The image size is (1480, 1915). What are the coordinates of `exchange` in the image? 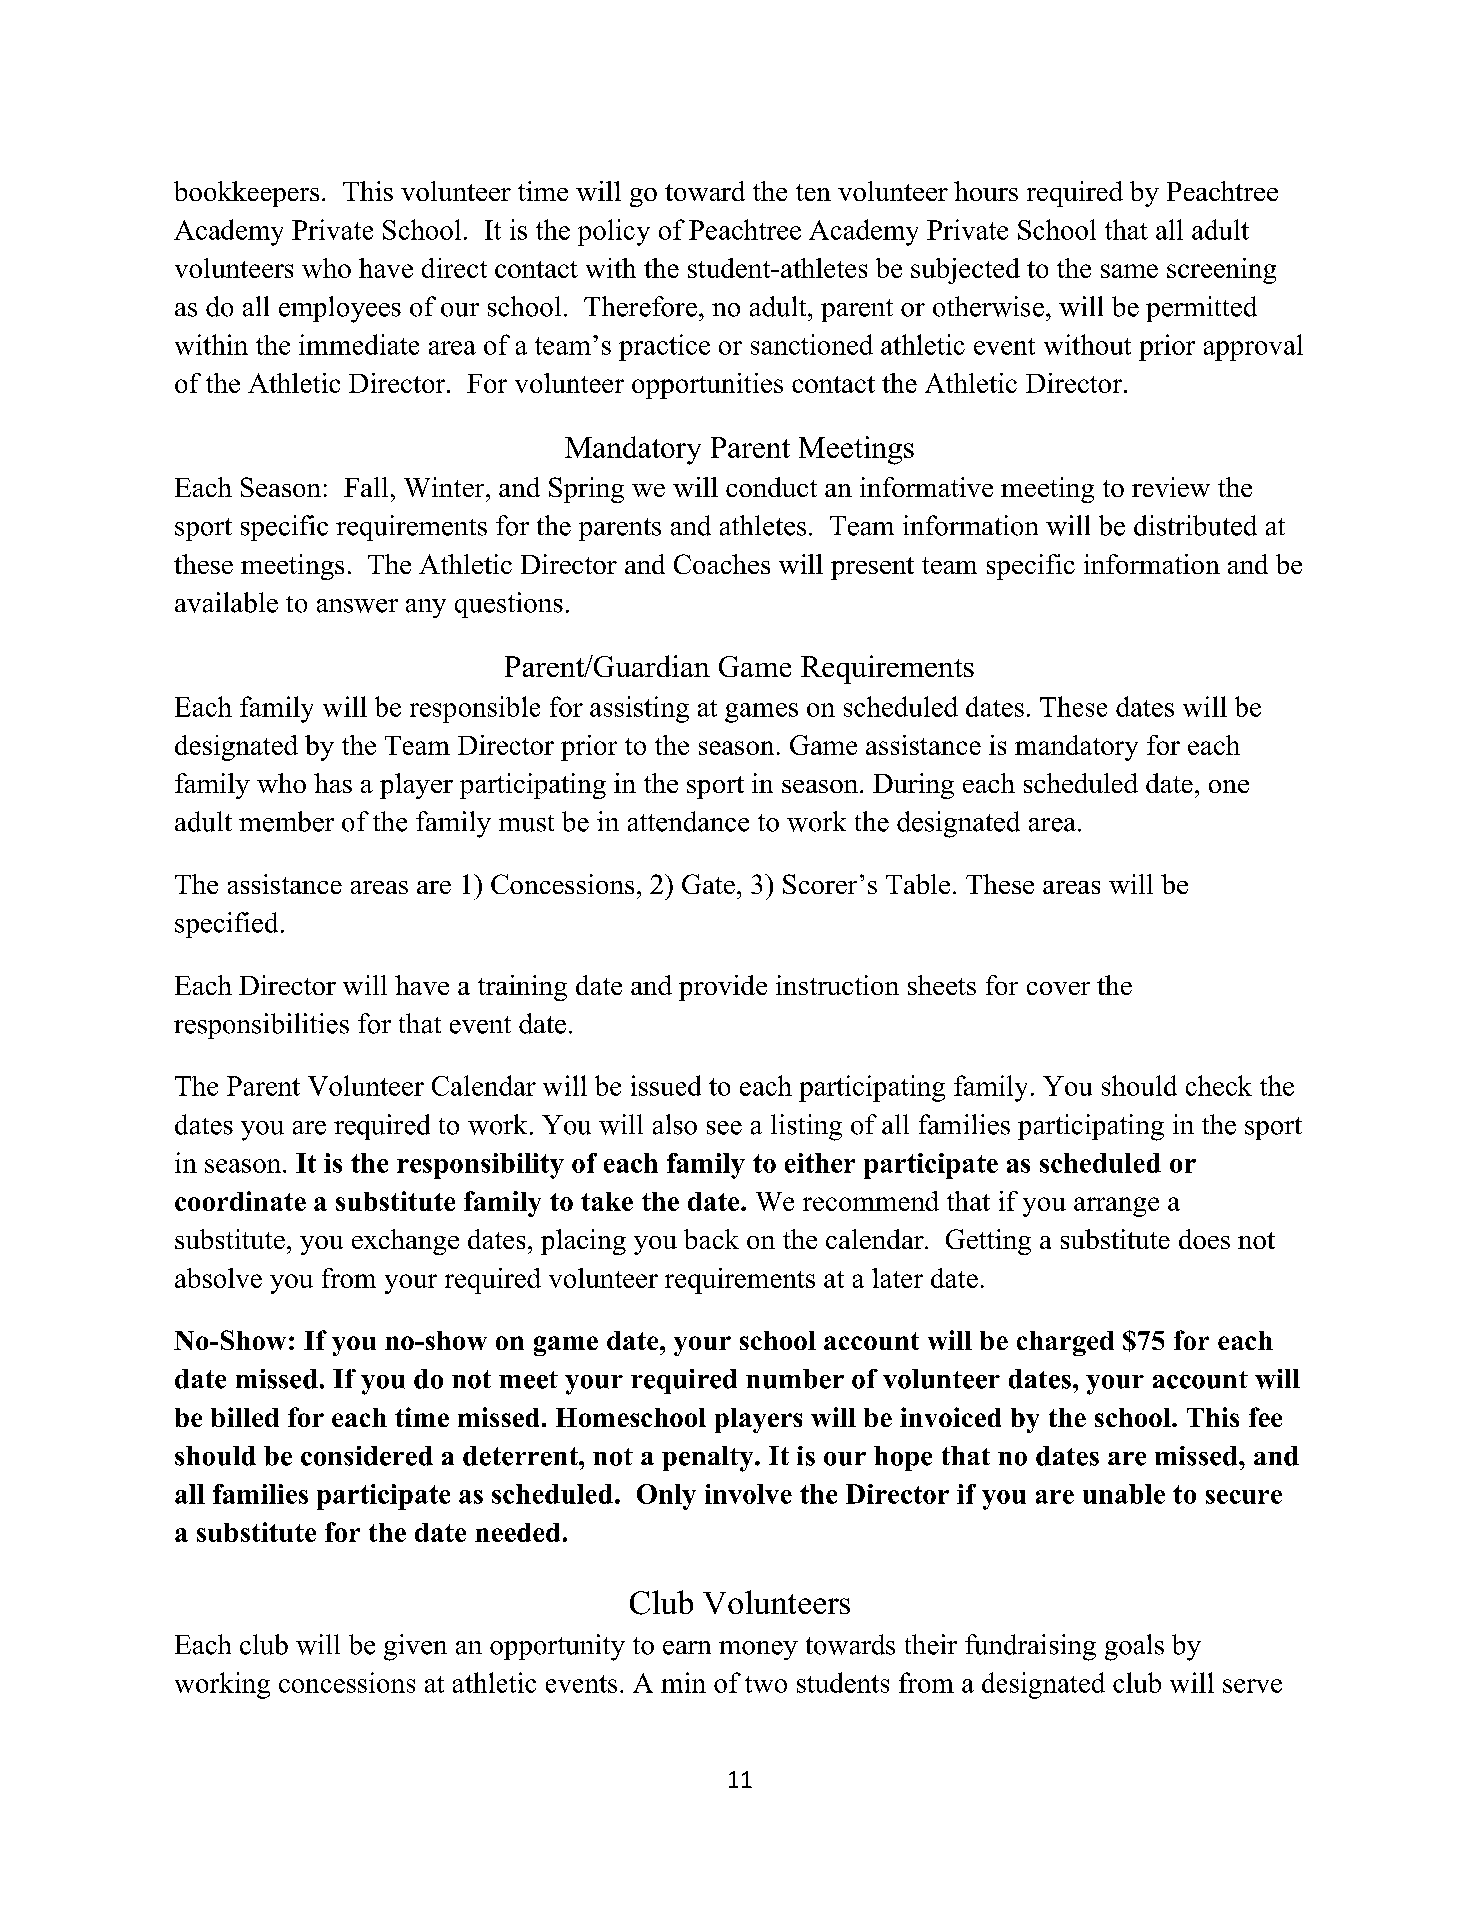 It's located at (405, 1242).
